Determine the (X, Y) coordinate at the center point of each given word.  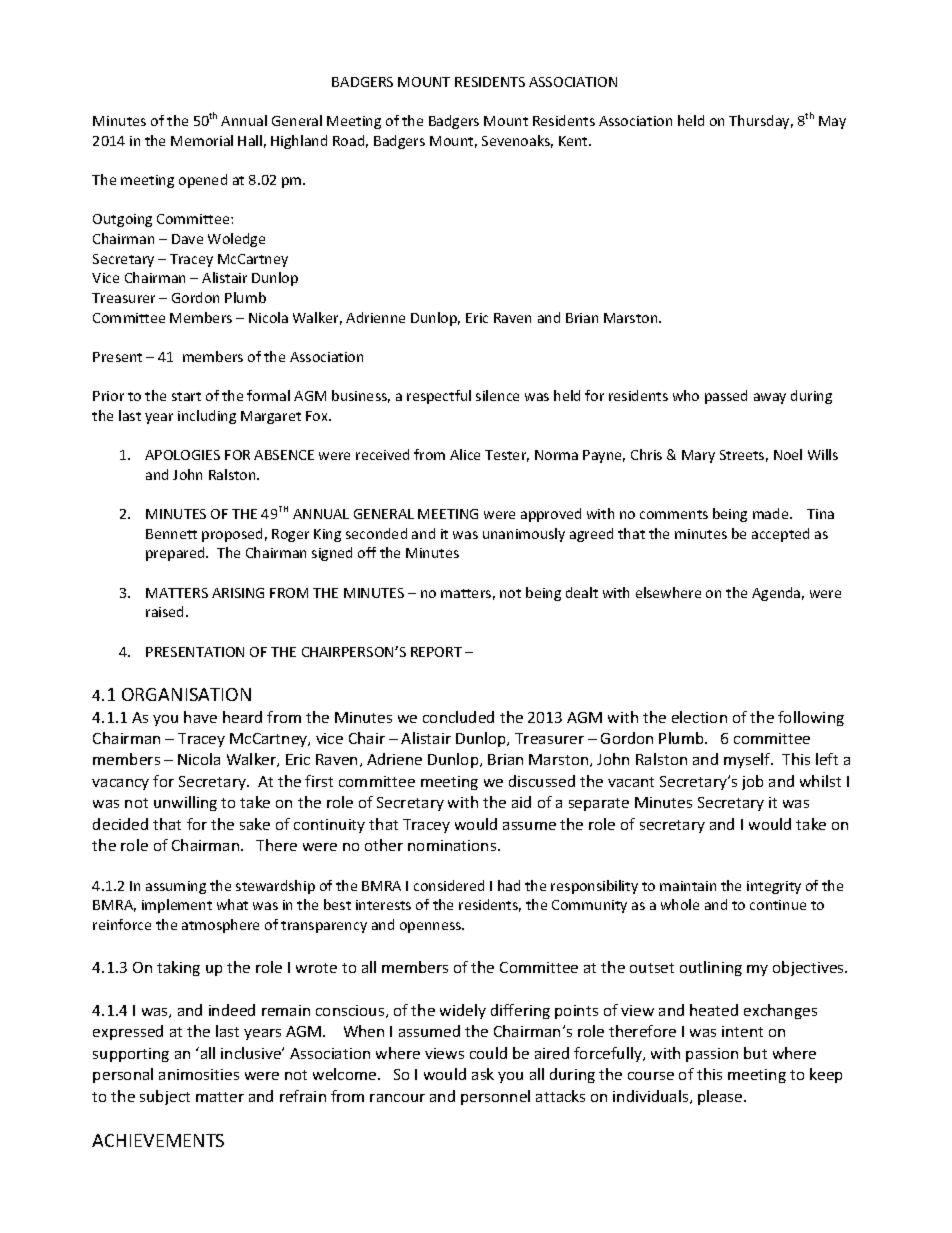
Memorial (202, 140)
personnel (495, 1097)
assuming (176, 887)
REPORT (436, 652)
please (721, 1097)
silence (497, 395)
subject (165, 1097)
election (699, 717)
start (186, 396)
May (832, 122)
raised (166, 611)
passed (726, 397)
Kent (574, 141)
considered (449, 885)
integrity (774, 887)
